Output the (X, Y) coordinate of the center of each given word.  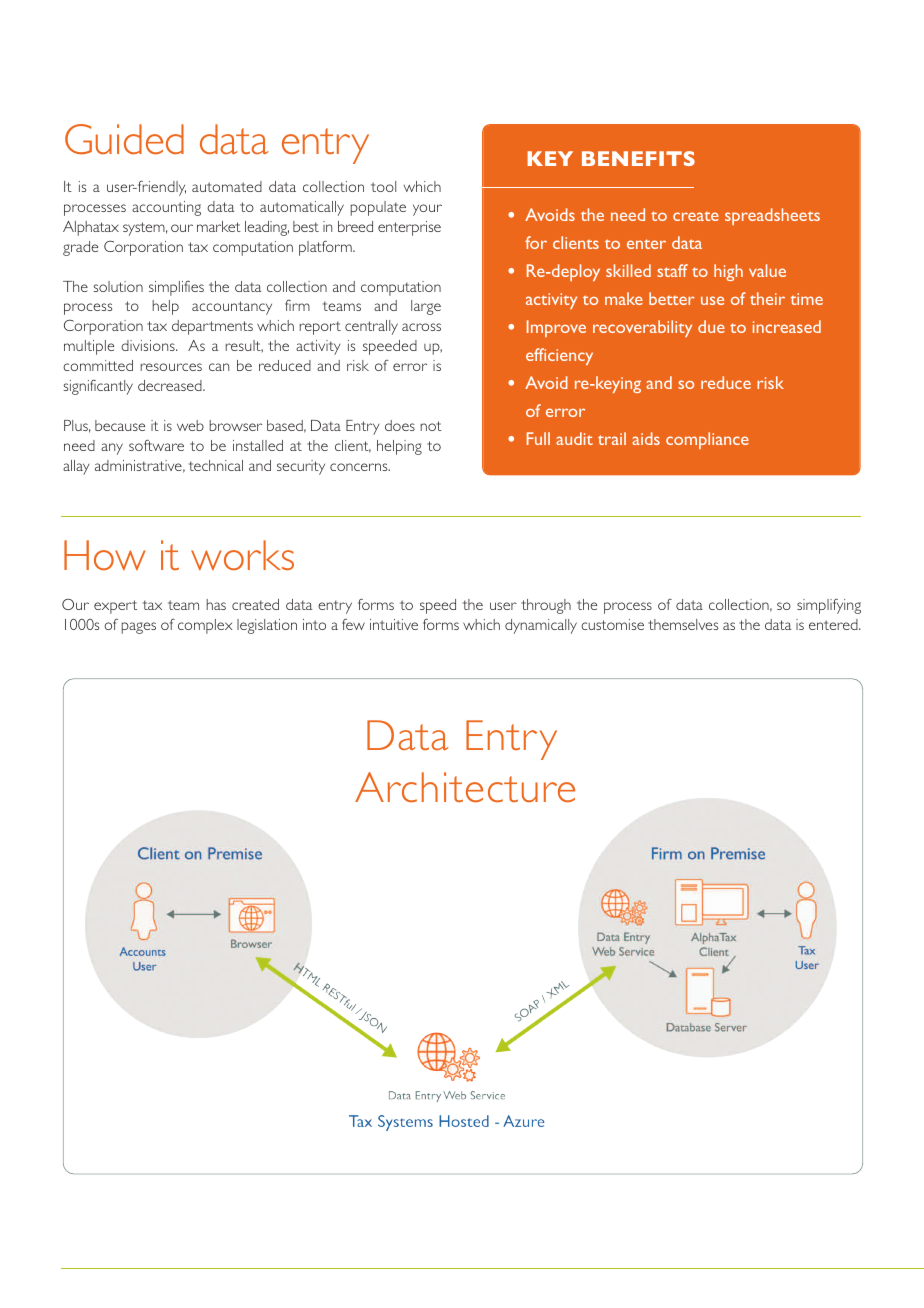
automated (227, 186)
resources (171, 367)
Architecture (465, 787)
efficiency (559, 356)
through (546, 606)
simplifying (829, 606)
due (711, 326)
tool (383, 186)
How (104, 555)
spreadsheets (772, 216)
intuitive (394, 624)
